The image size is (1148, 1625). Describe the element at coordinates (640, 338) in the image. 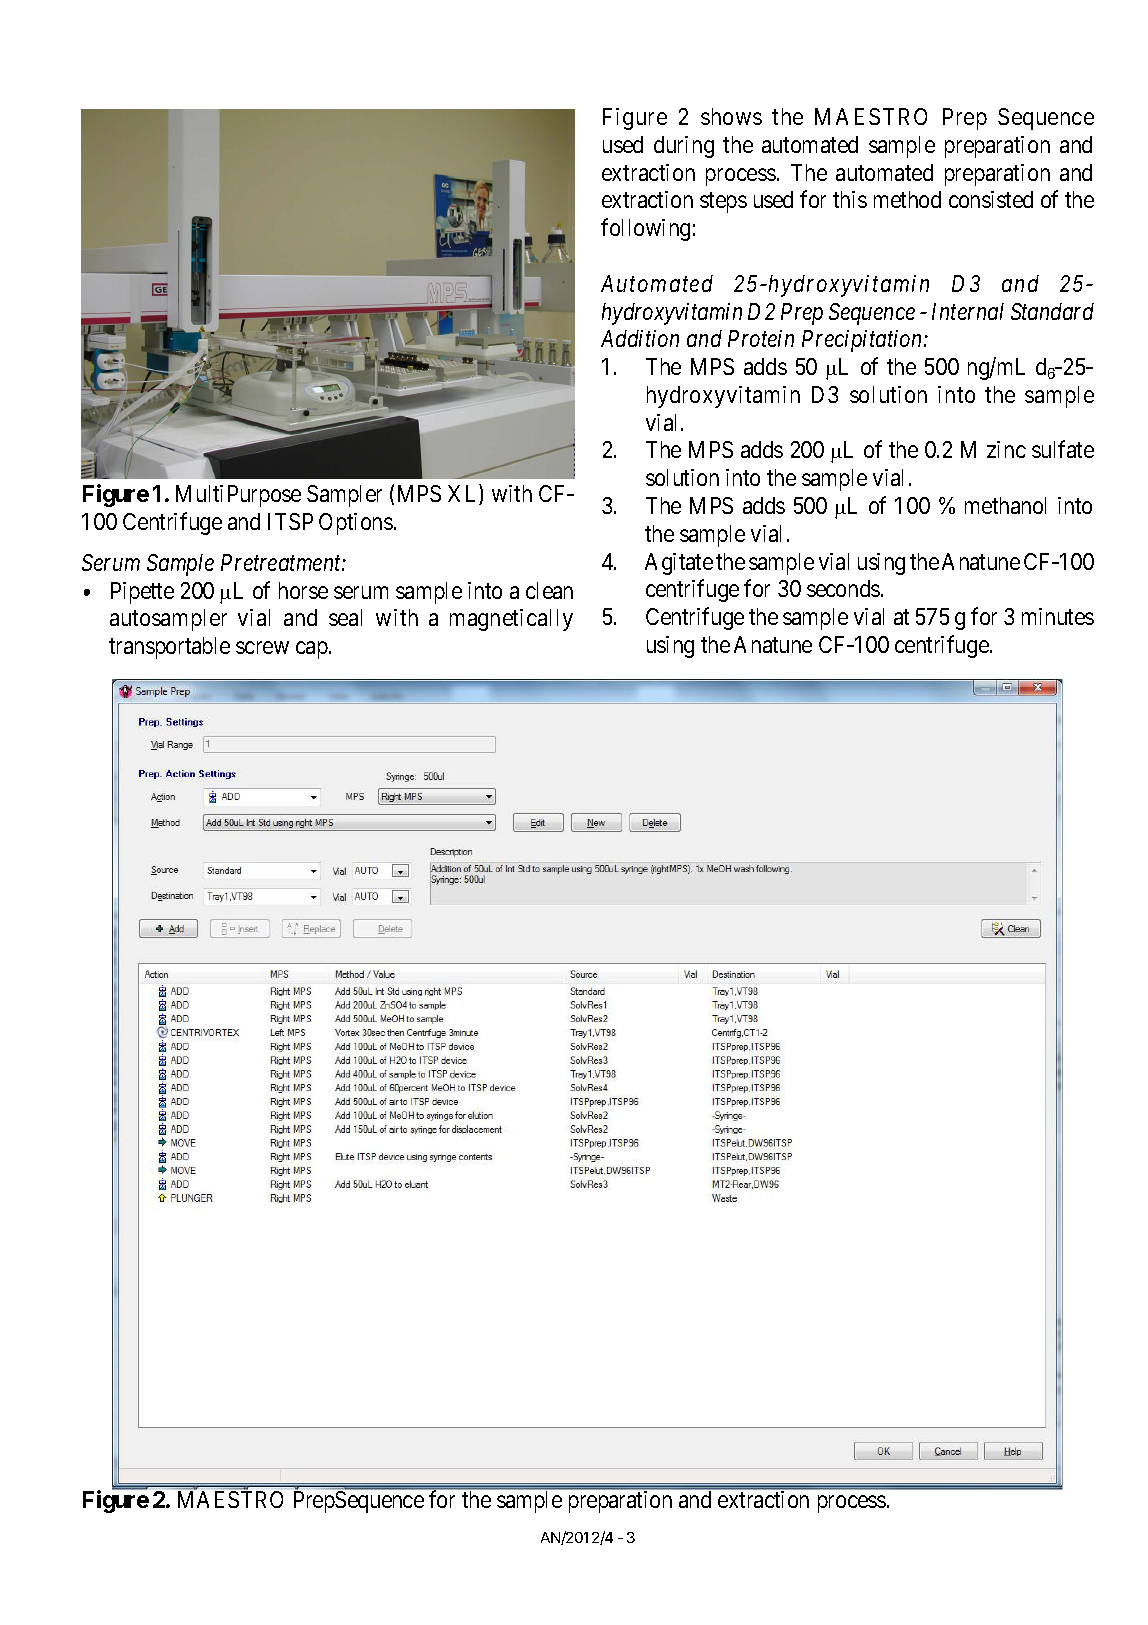

I see `Addition` at that location.
